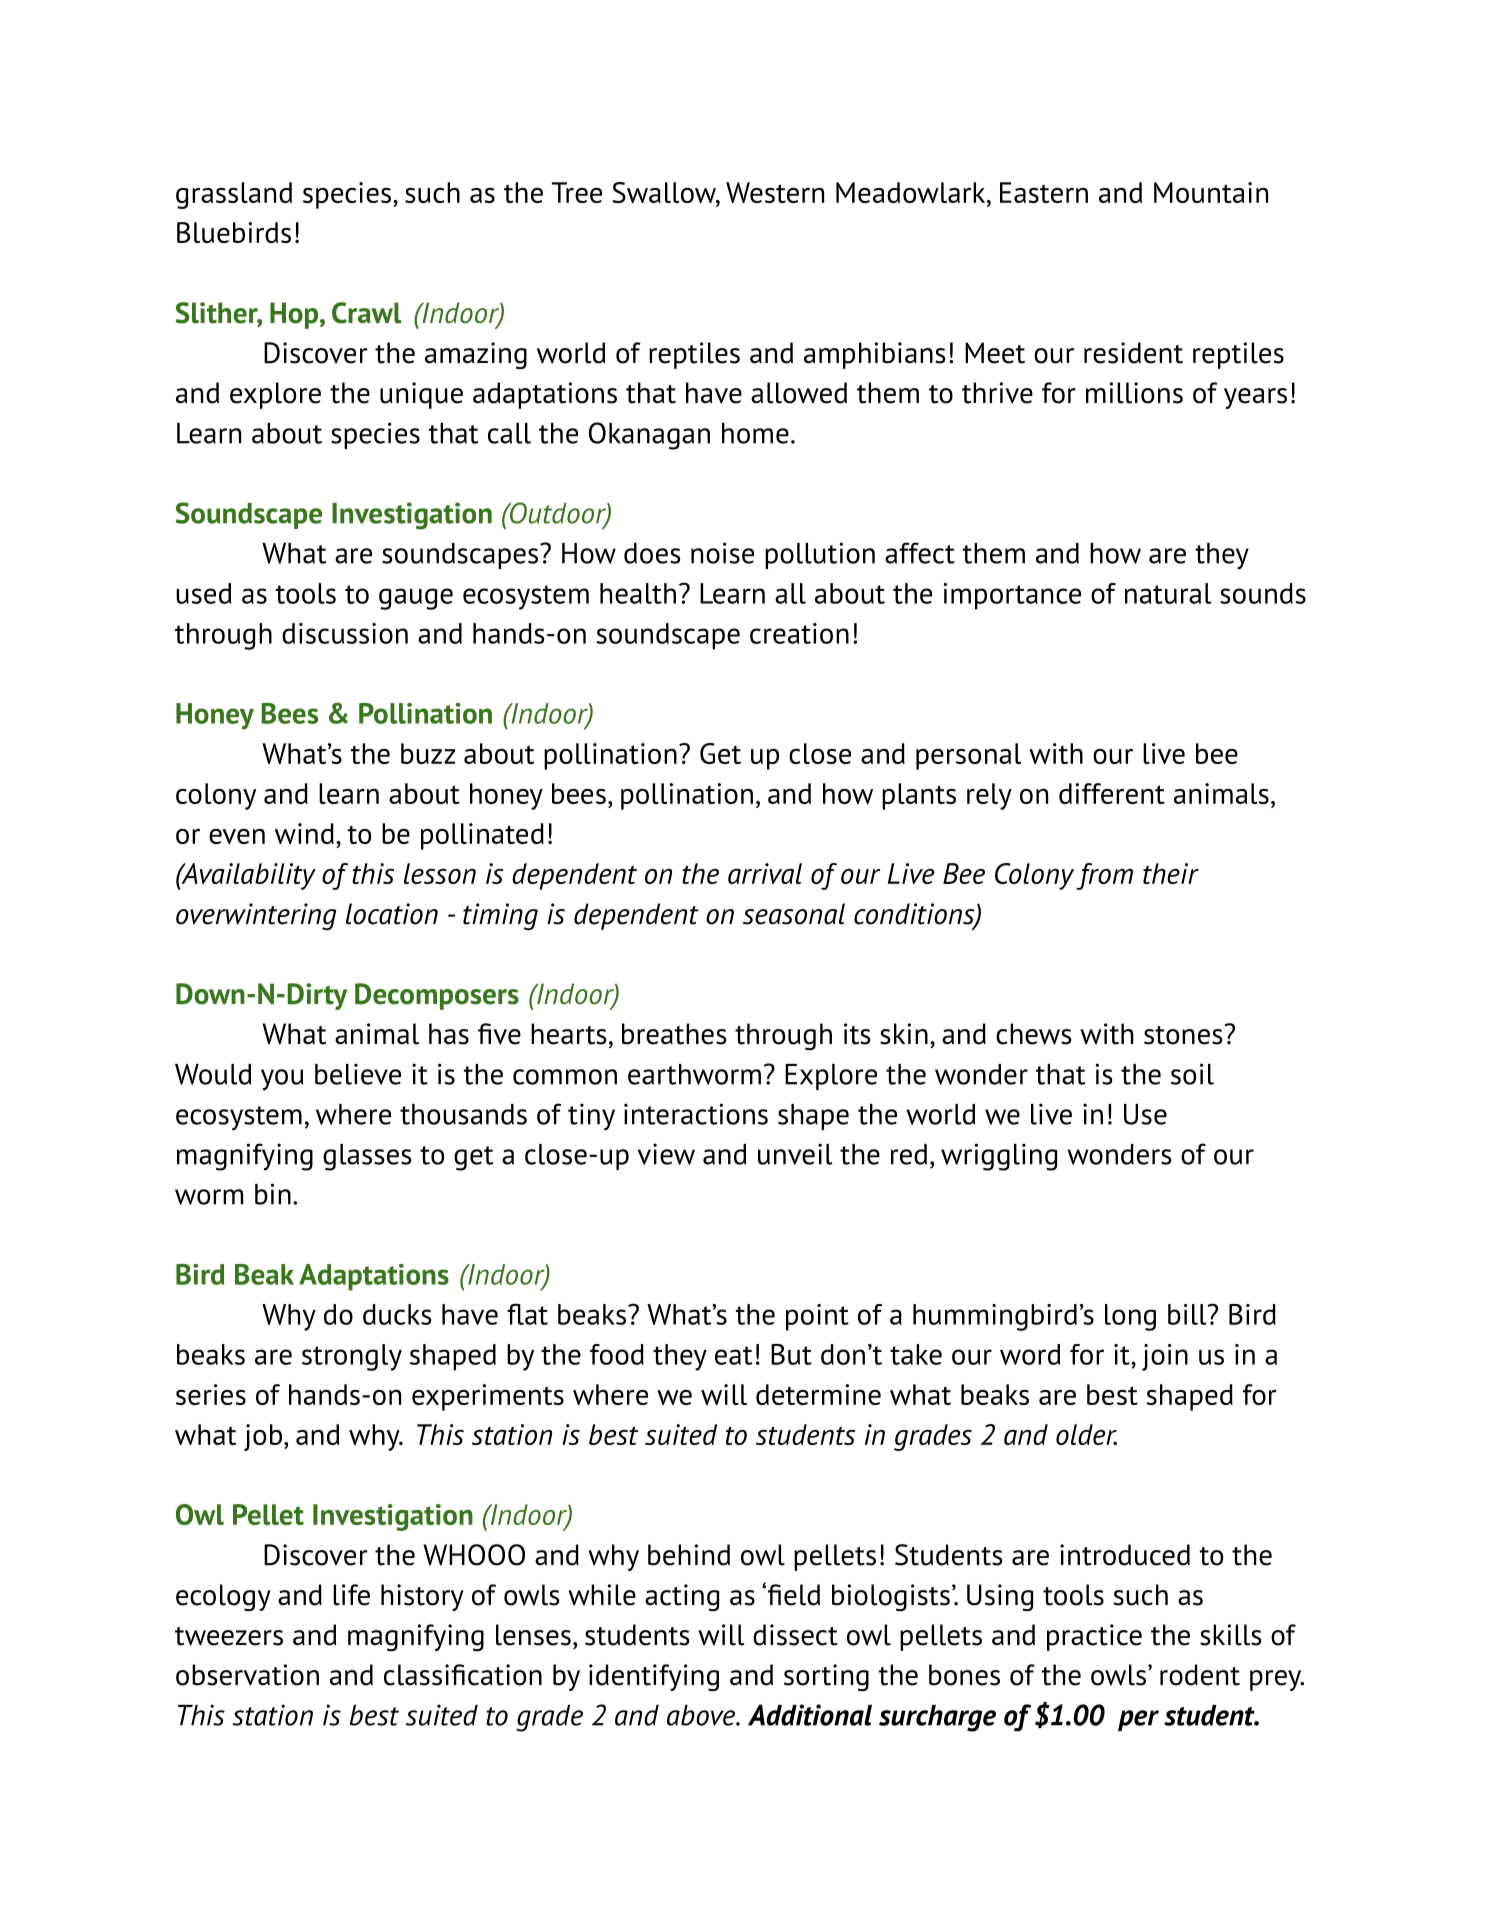 The height and width of the screenshot is (1923, 1486). Describe the element at coordinates (366, 313) in the screenshot. I see `Crawl` at that location.
